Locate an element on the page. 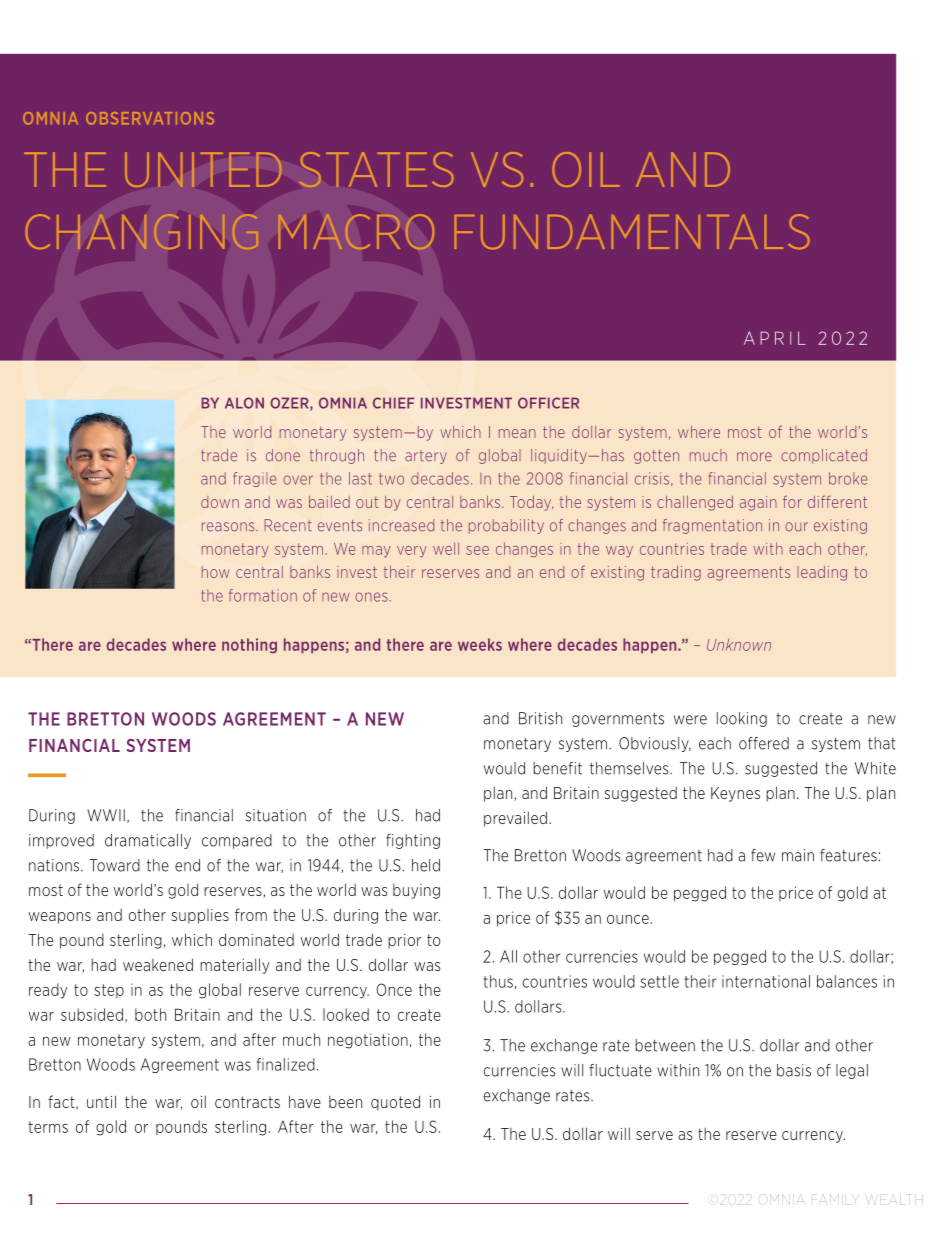  quoted is located at coordinates (395, 1103).
